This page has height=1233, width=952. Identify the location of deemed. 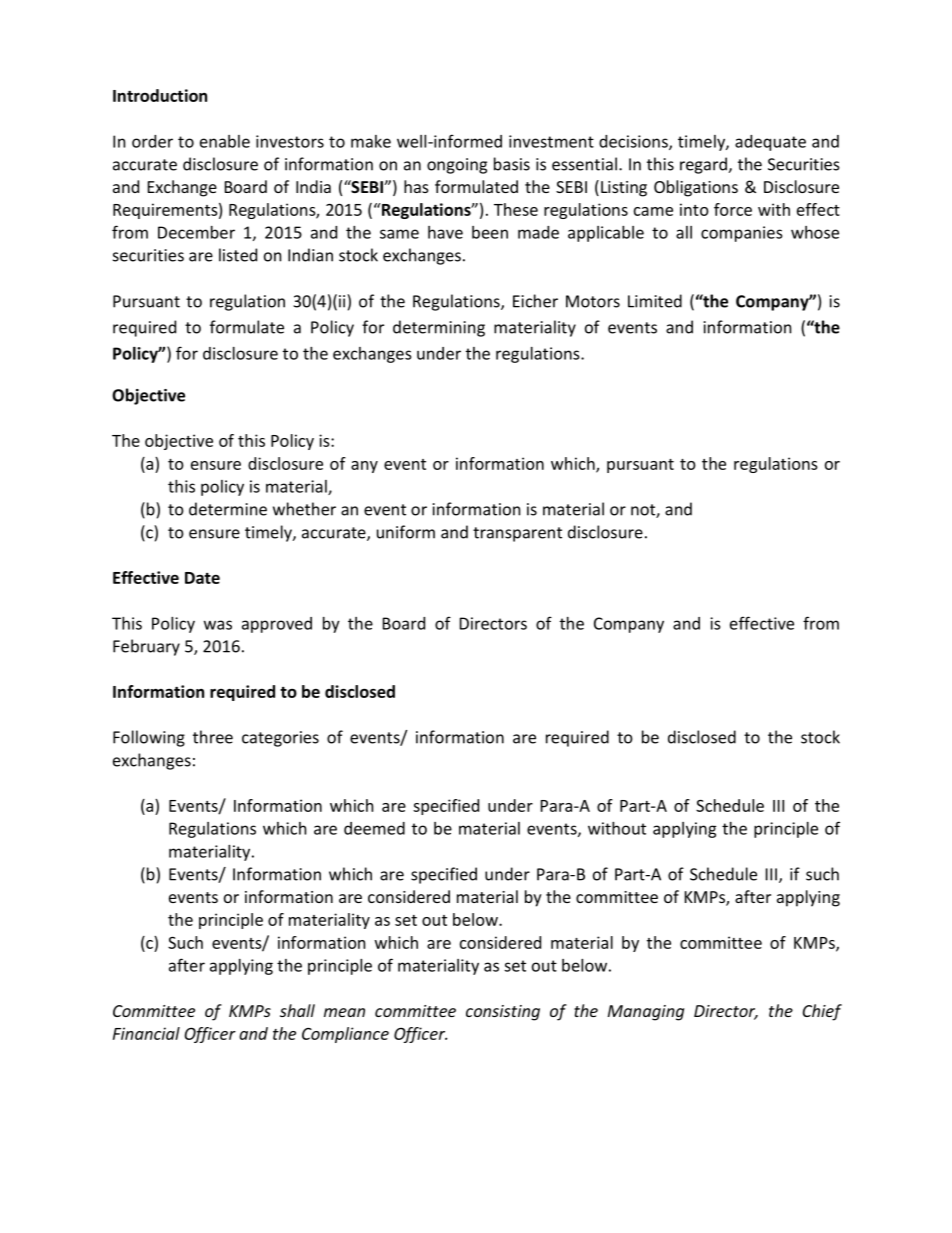
(374, 828).
